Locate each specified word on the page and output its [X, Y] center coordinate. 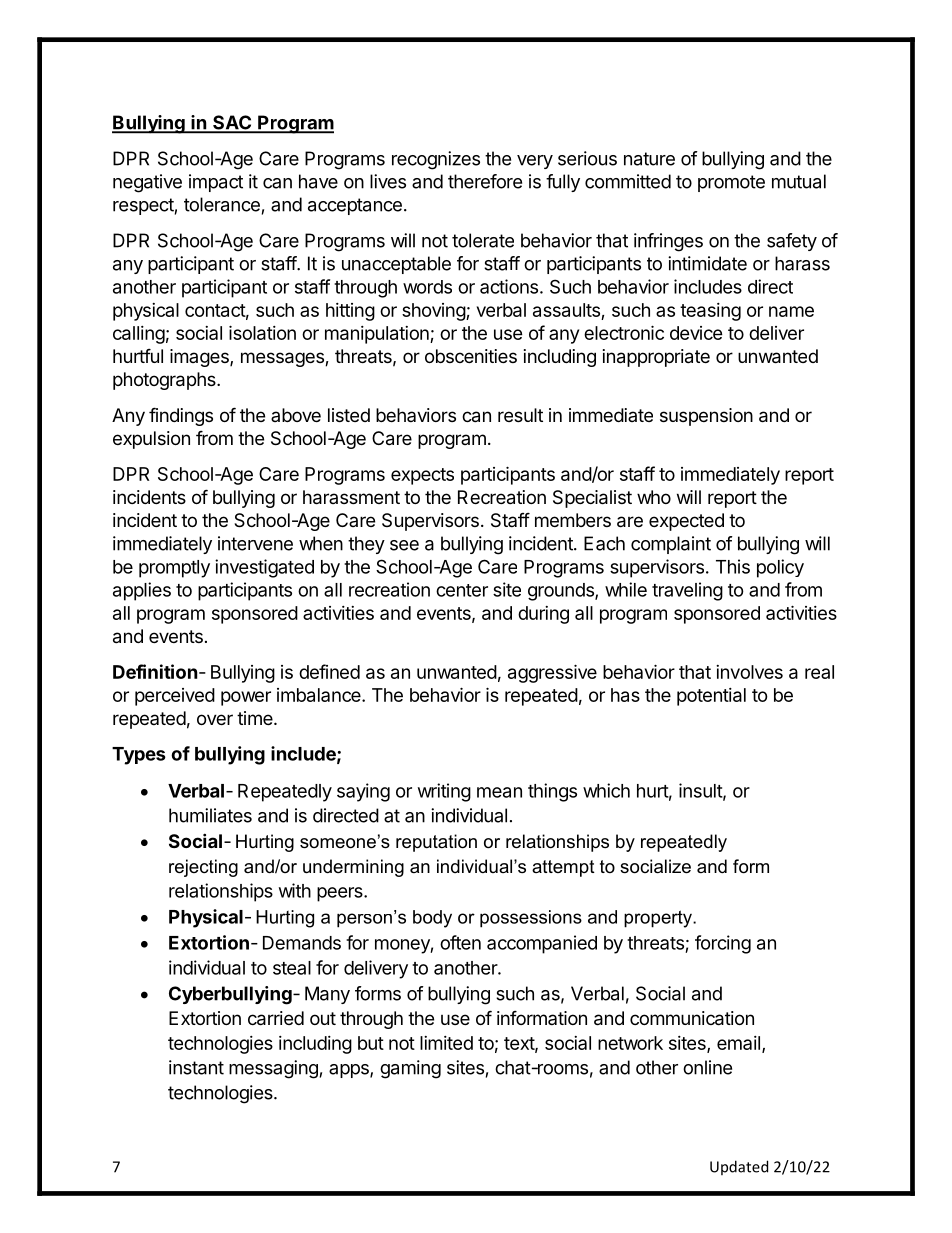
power [246, 698]
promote [731, 183]
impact [216, 183]
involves [749, 672]
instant [196, 1067]
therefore [485, 181]
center [462, 590]
